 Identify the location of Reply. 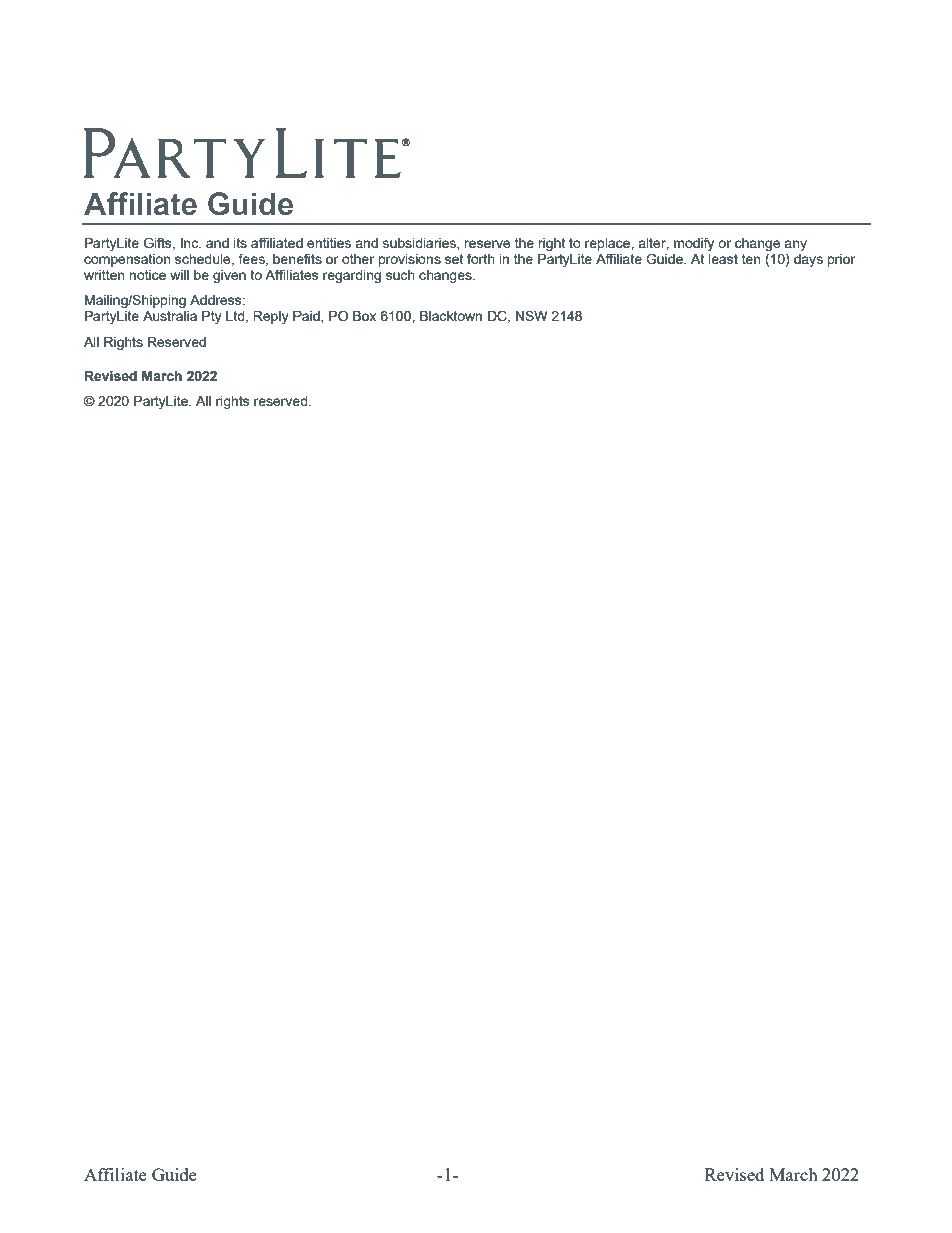
(271, 317).
